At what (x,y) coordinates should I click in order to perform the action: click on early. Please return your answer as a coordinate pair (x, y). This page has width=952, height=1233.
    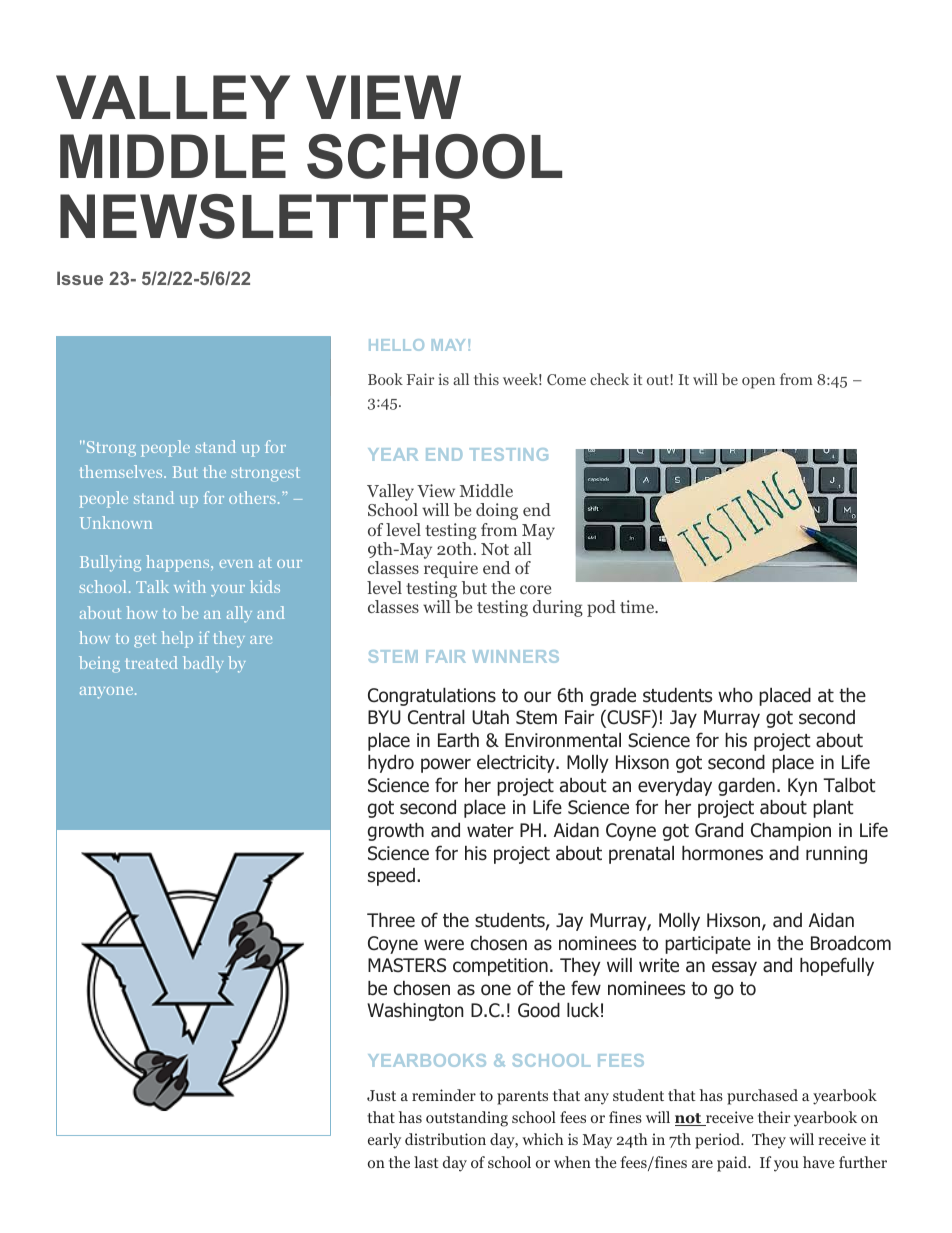
    Looking at the image, I should click on (384, 1141).
